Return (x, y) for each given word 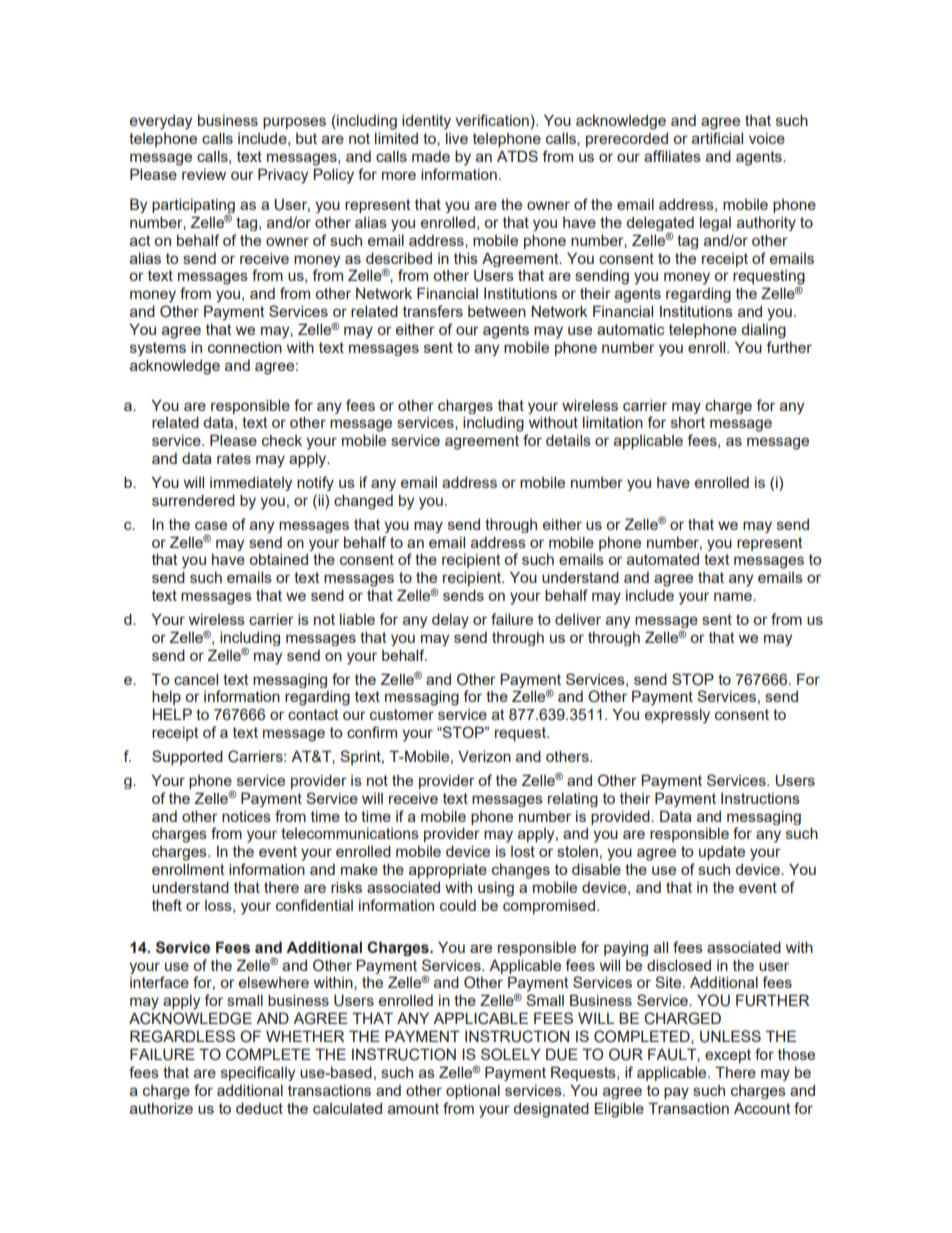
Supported (187, 757)
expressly (677, 716)
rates (234, 458)
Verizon (484, 756)
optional (473, 1091)
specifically (258, 1073)
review (204, 174)
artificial (717, 138)
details (568, 440)
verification (492, 120)
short (688, 422)
